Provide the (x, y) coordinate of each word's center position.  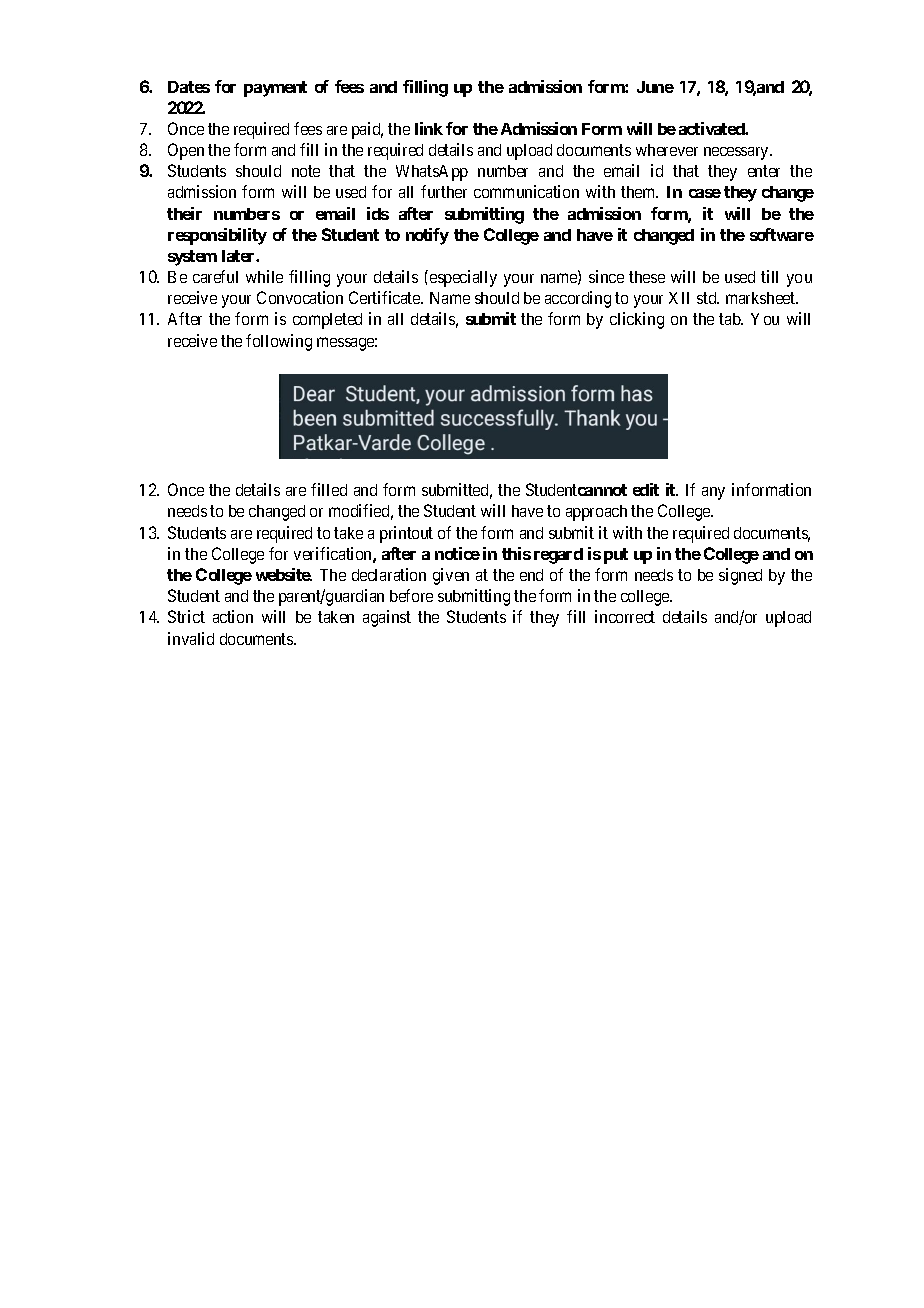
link (429, 128)
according (578, 299)
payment (275, 89)
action (233, 616)
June (655, 87)
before (411, 595)
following (279, 342)
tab (731, 319)
